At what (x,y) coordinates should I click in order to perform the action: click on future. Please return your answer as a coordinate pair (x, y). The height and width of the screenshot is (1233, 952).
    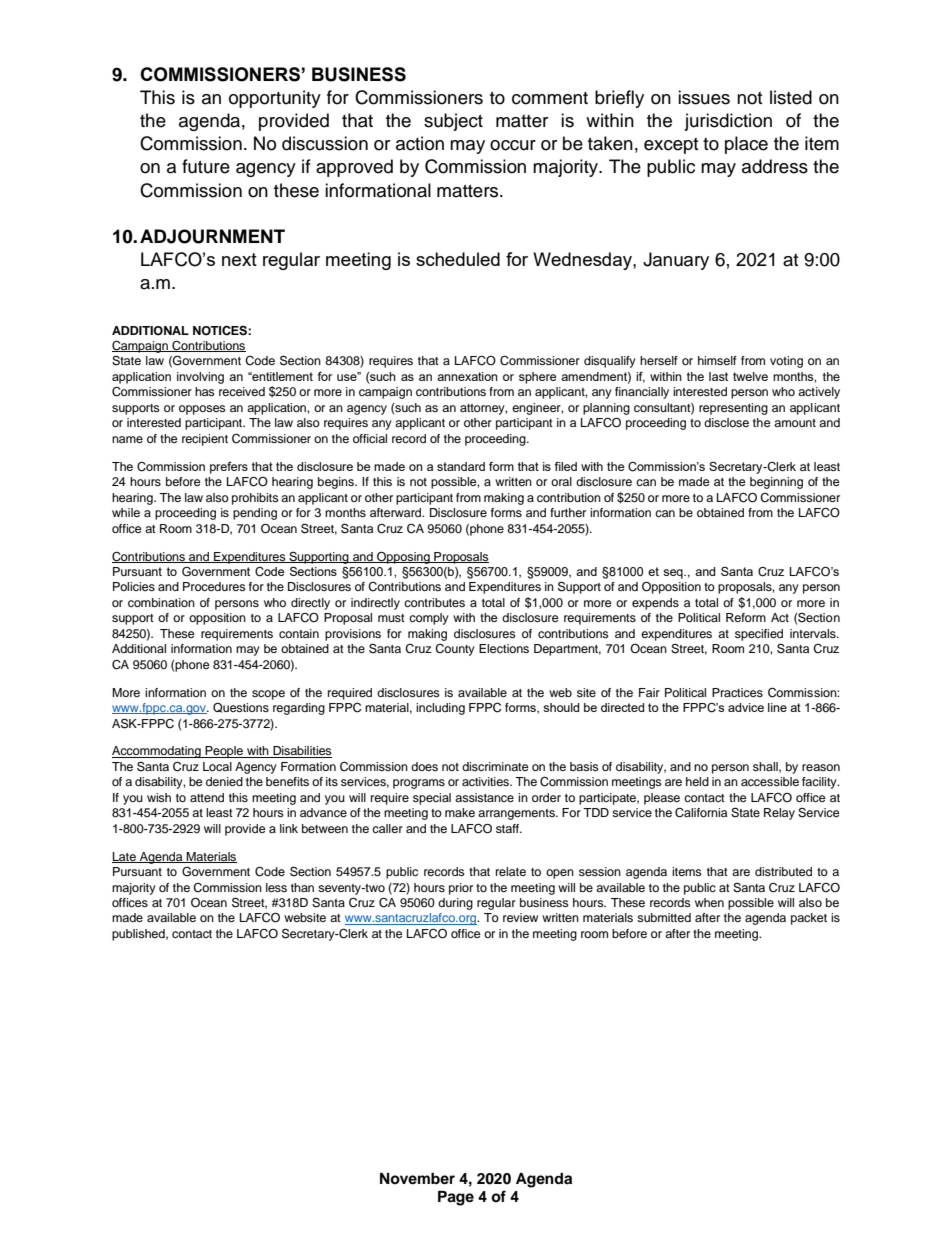
    Looking at the image, I should click on (206, 166).
